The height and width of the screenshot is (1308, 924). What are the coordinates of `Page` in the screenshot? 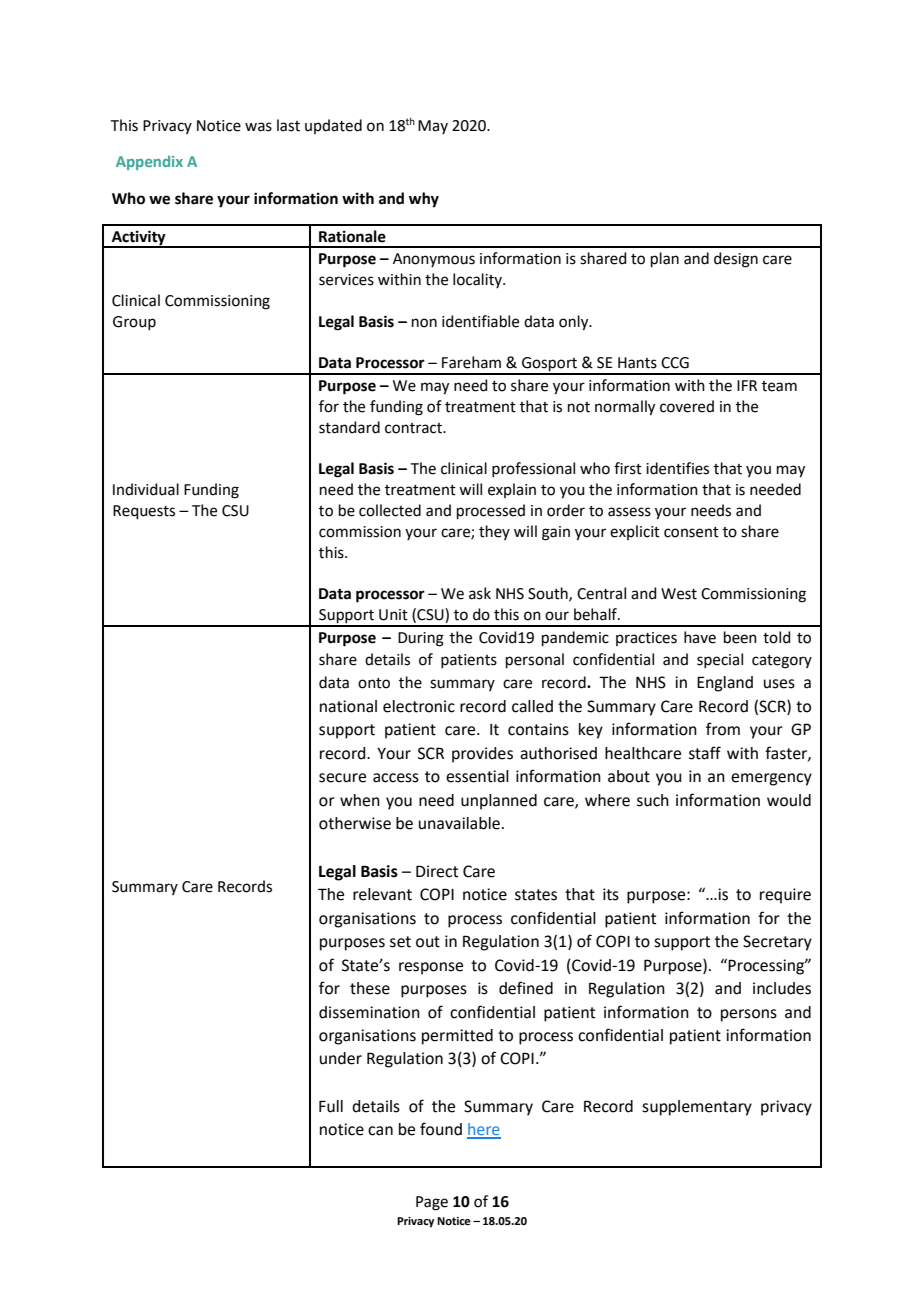 It's located at (432, 1203).
